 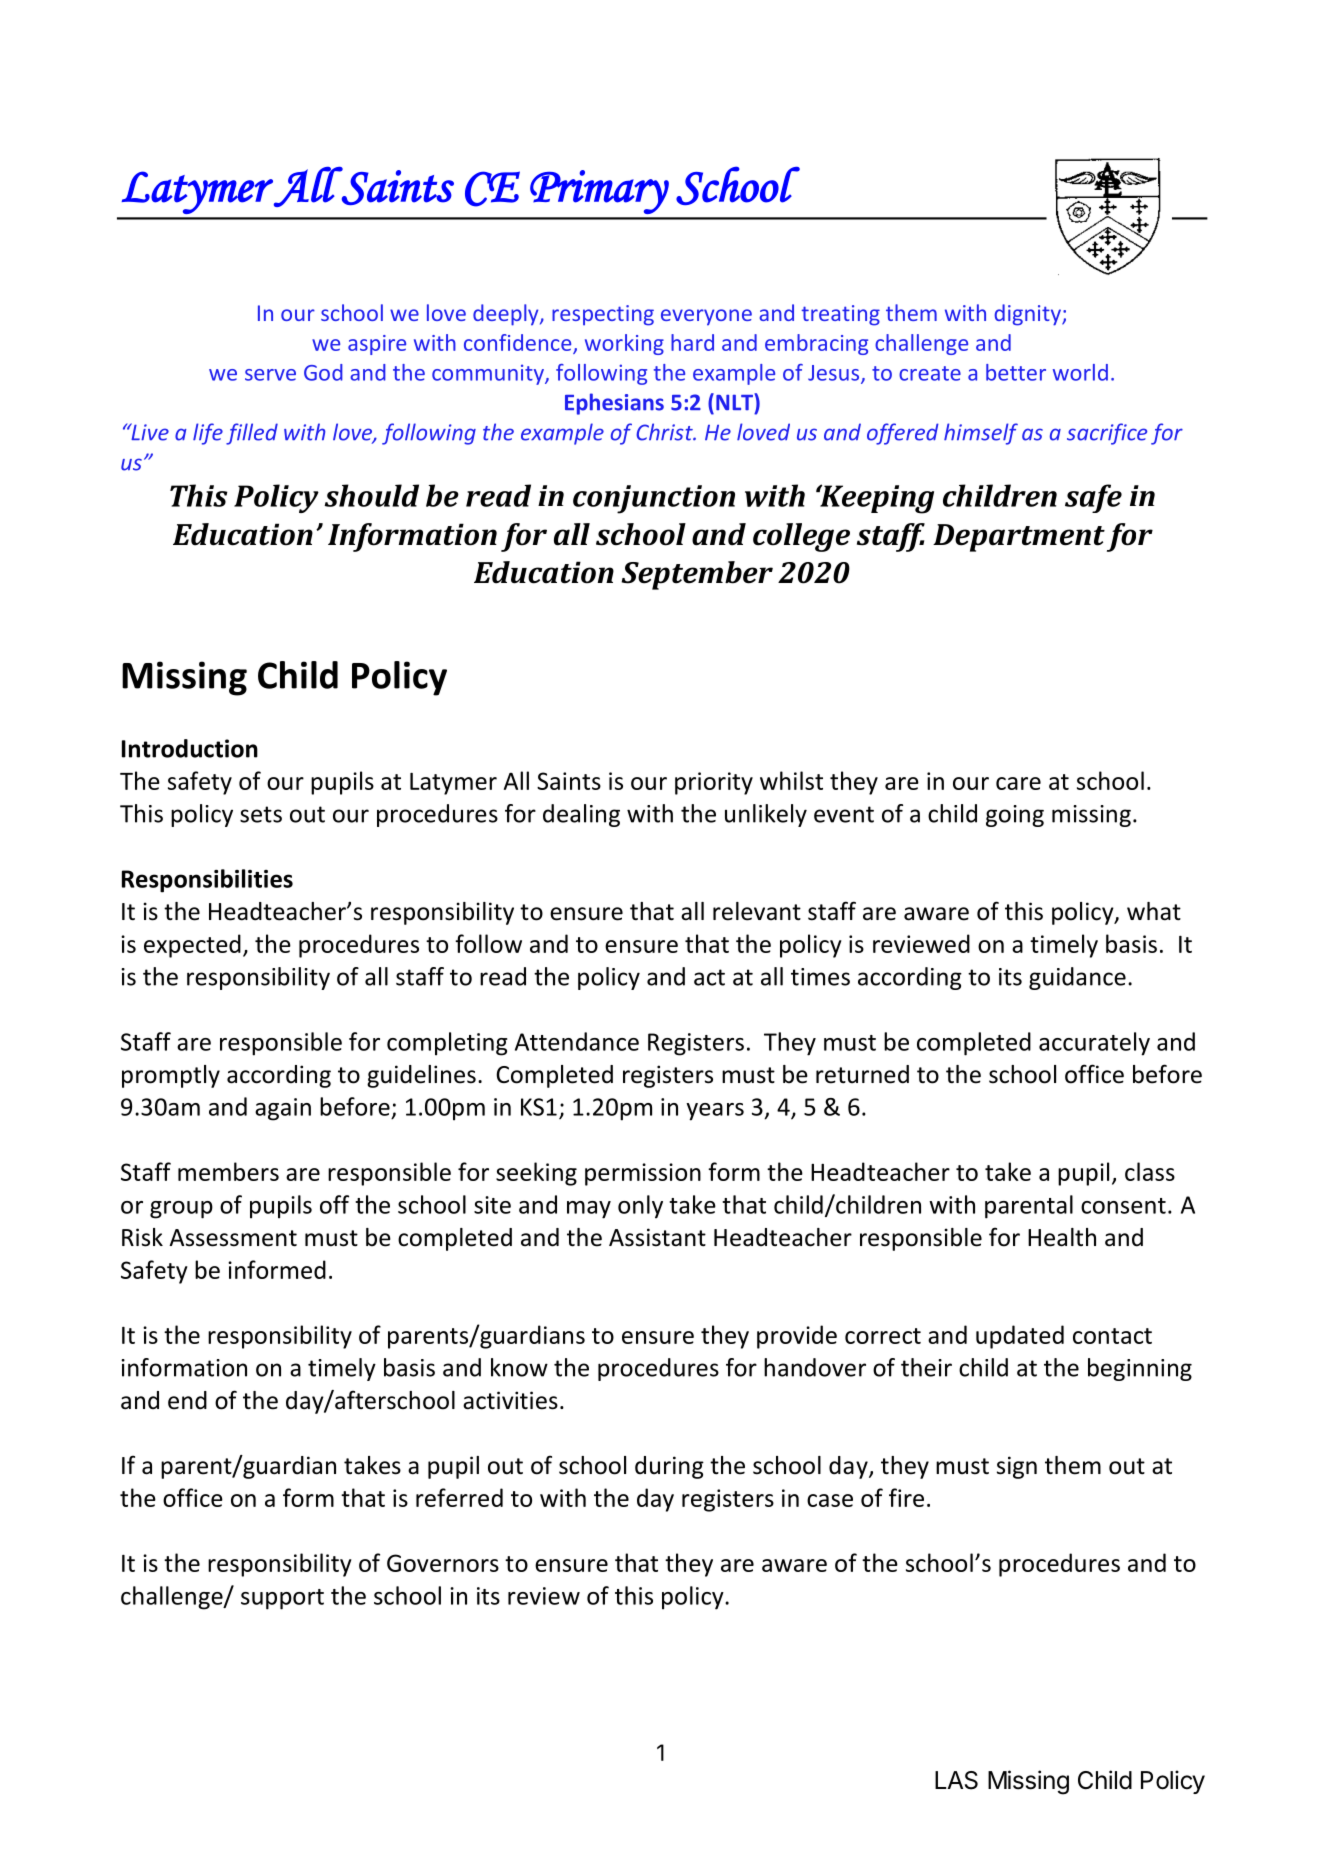 I want to click on Responsibilities, so click(x=207, y=881).
